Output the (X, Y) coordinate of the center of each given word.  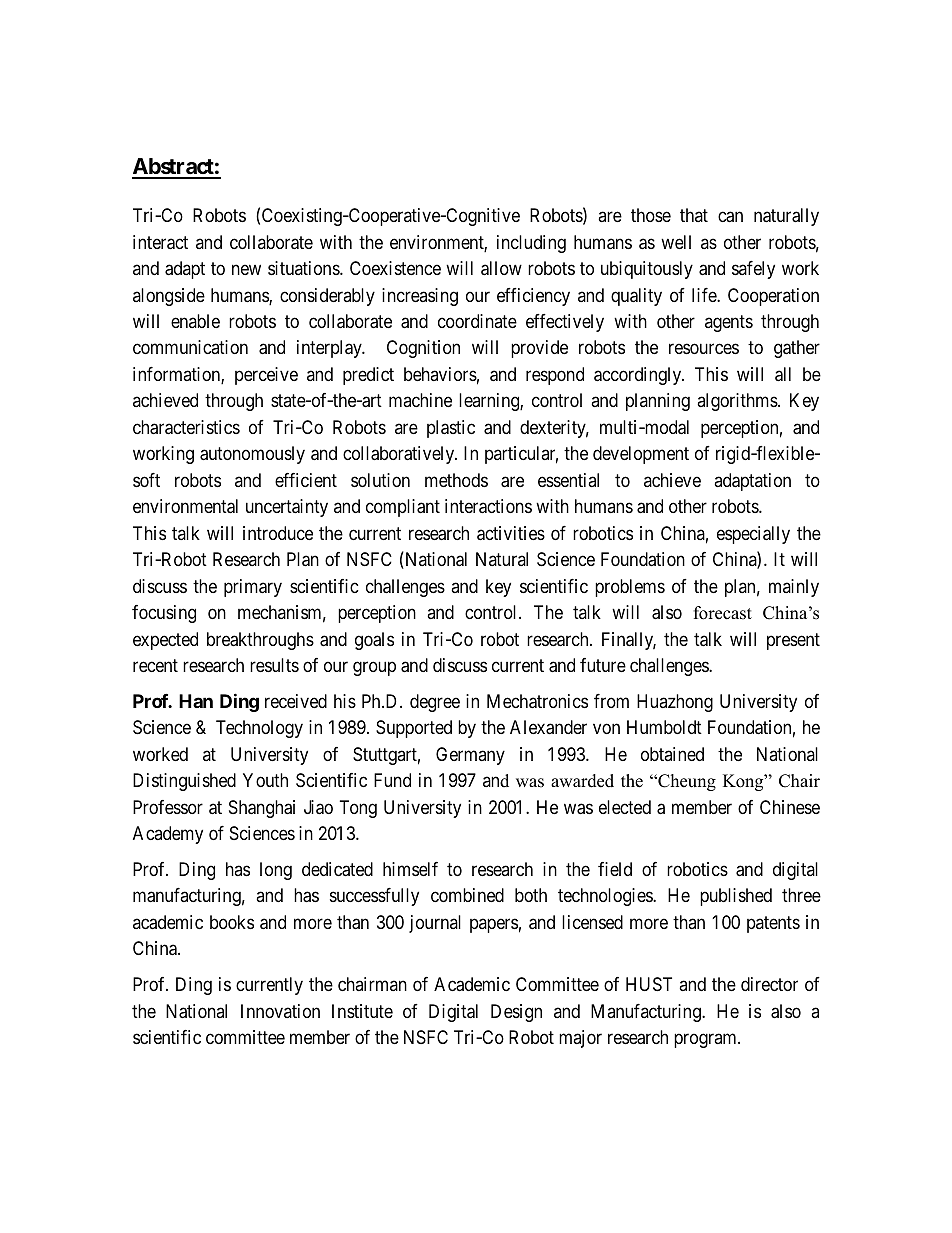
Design (516, 1013)
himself (410, 869)
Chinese (790, 807)
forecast (723, 613)
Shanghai (262, 809)
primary (253, 588)
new (246, 269)
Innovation (280, 1011)
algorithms (738, 402)
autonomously (252, 455)
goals (374, 641)
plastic (451, 429)
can (730, 217)
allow (501, 268)
